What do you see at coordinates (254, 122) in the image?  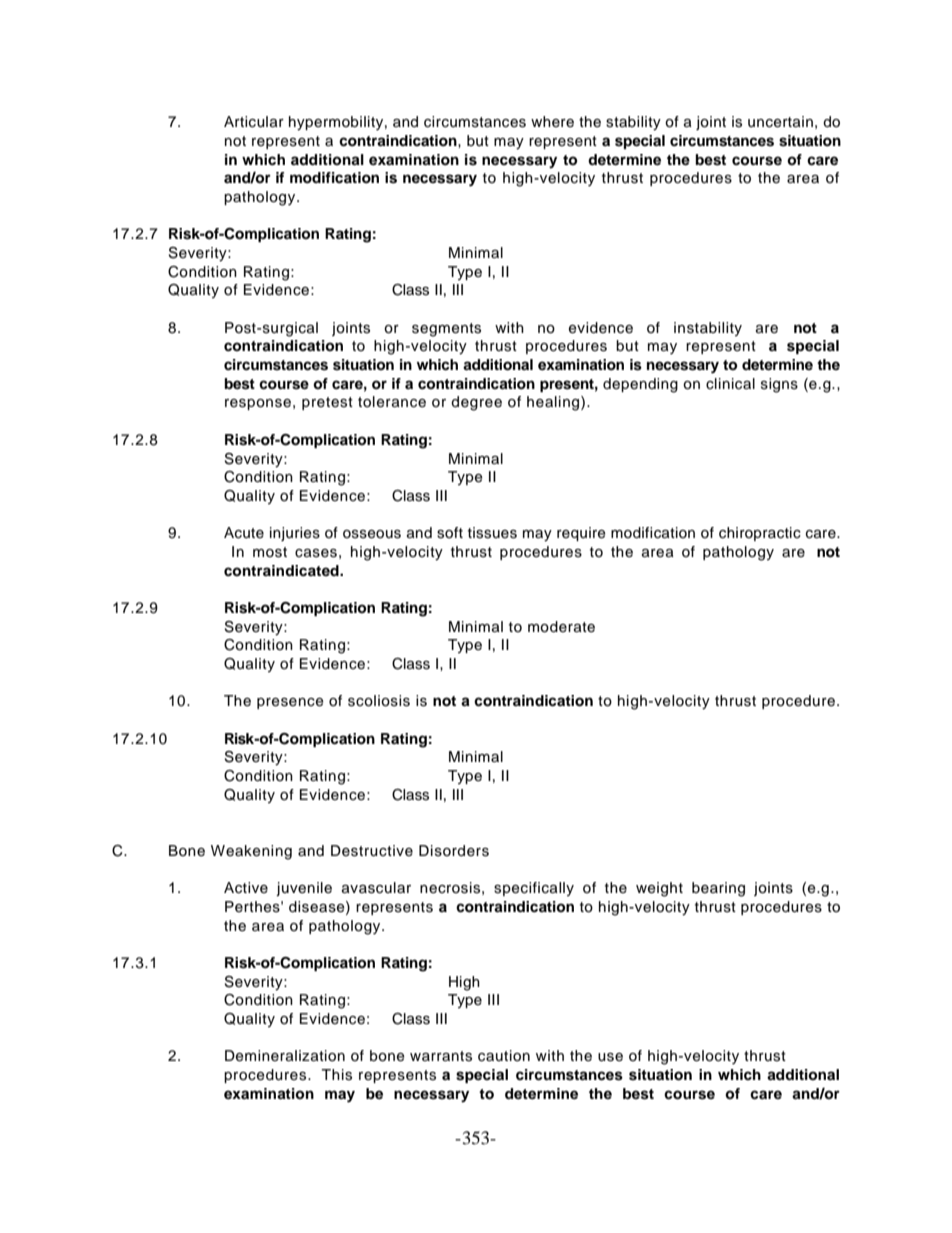 I see `Articular` at bounding box center [254, 122].
